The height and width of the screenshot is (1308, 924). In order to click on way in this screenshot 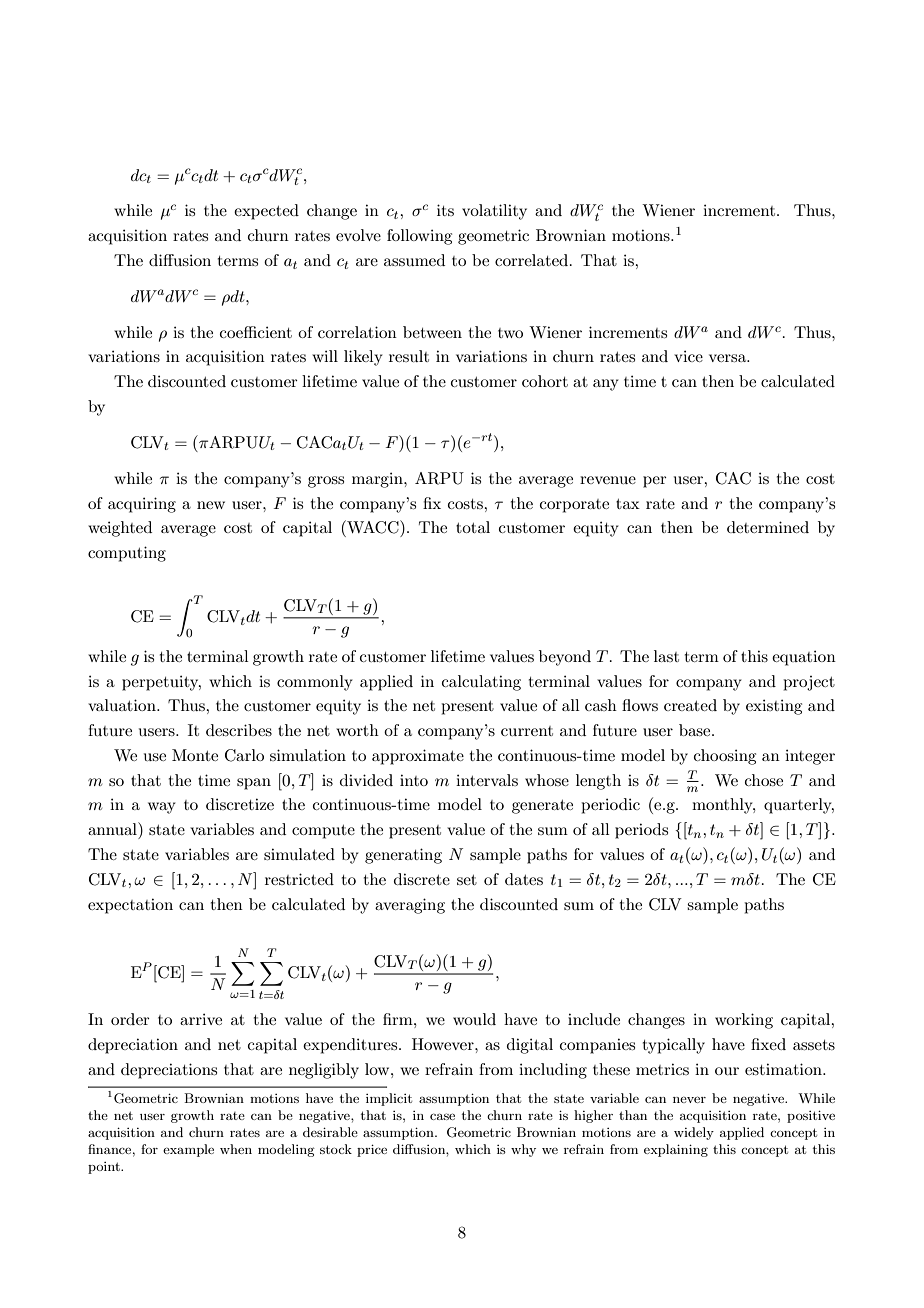, I will do `click(162, 808)`.
